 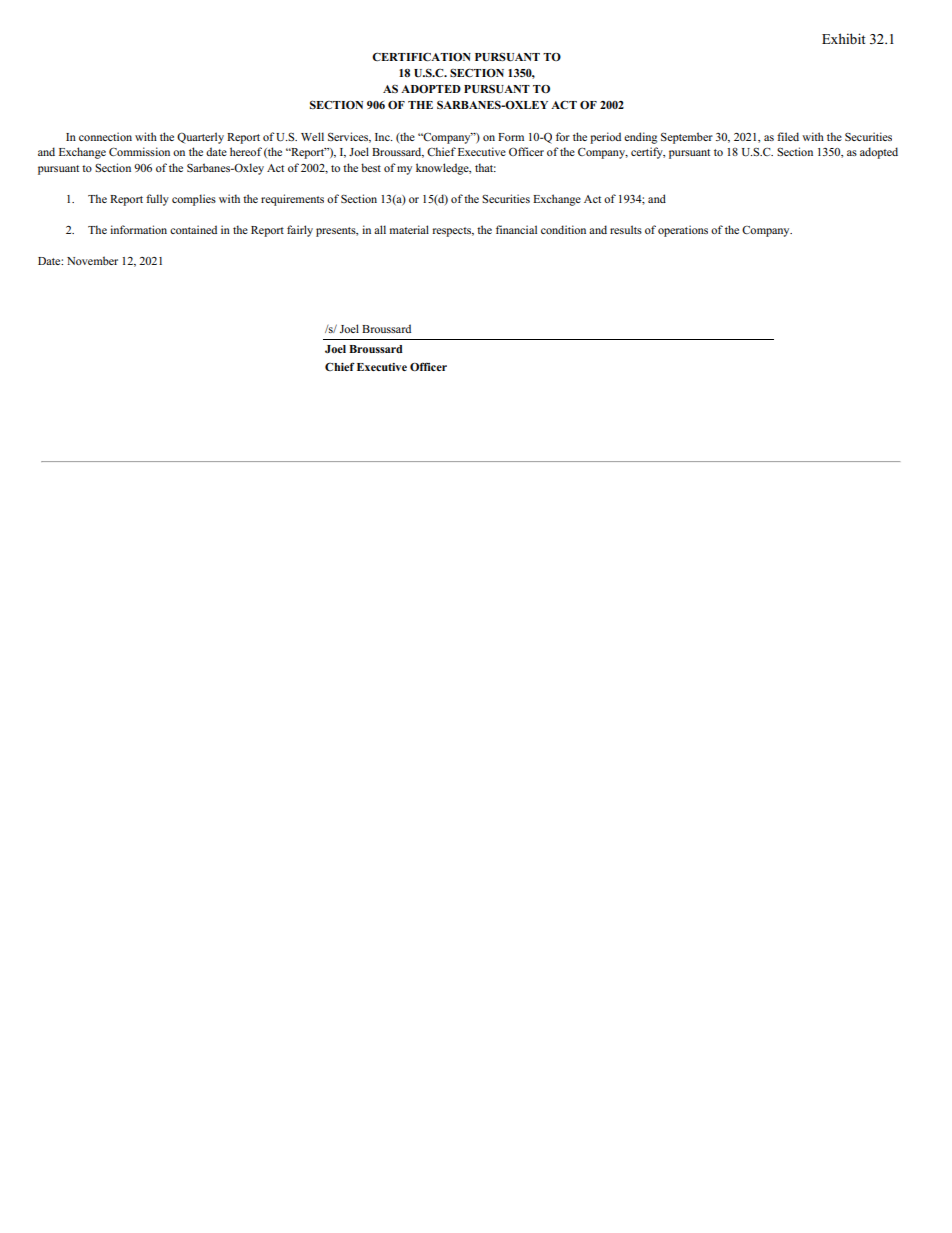 What do you see at coordinates (683, 231) in the screenshot?
I see `operations` at bounding box center [683, 231].
